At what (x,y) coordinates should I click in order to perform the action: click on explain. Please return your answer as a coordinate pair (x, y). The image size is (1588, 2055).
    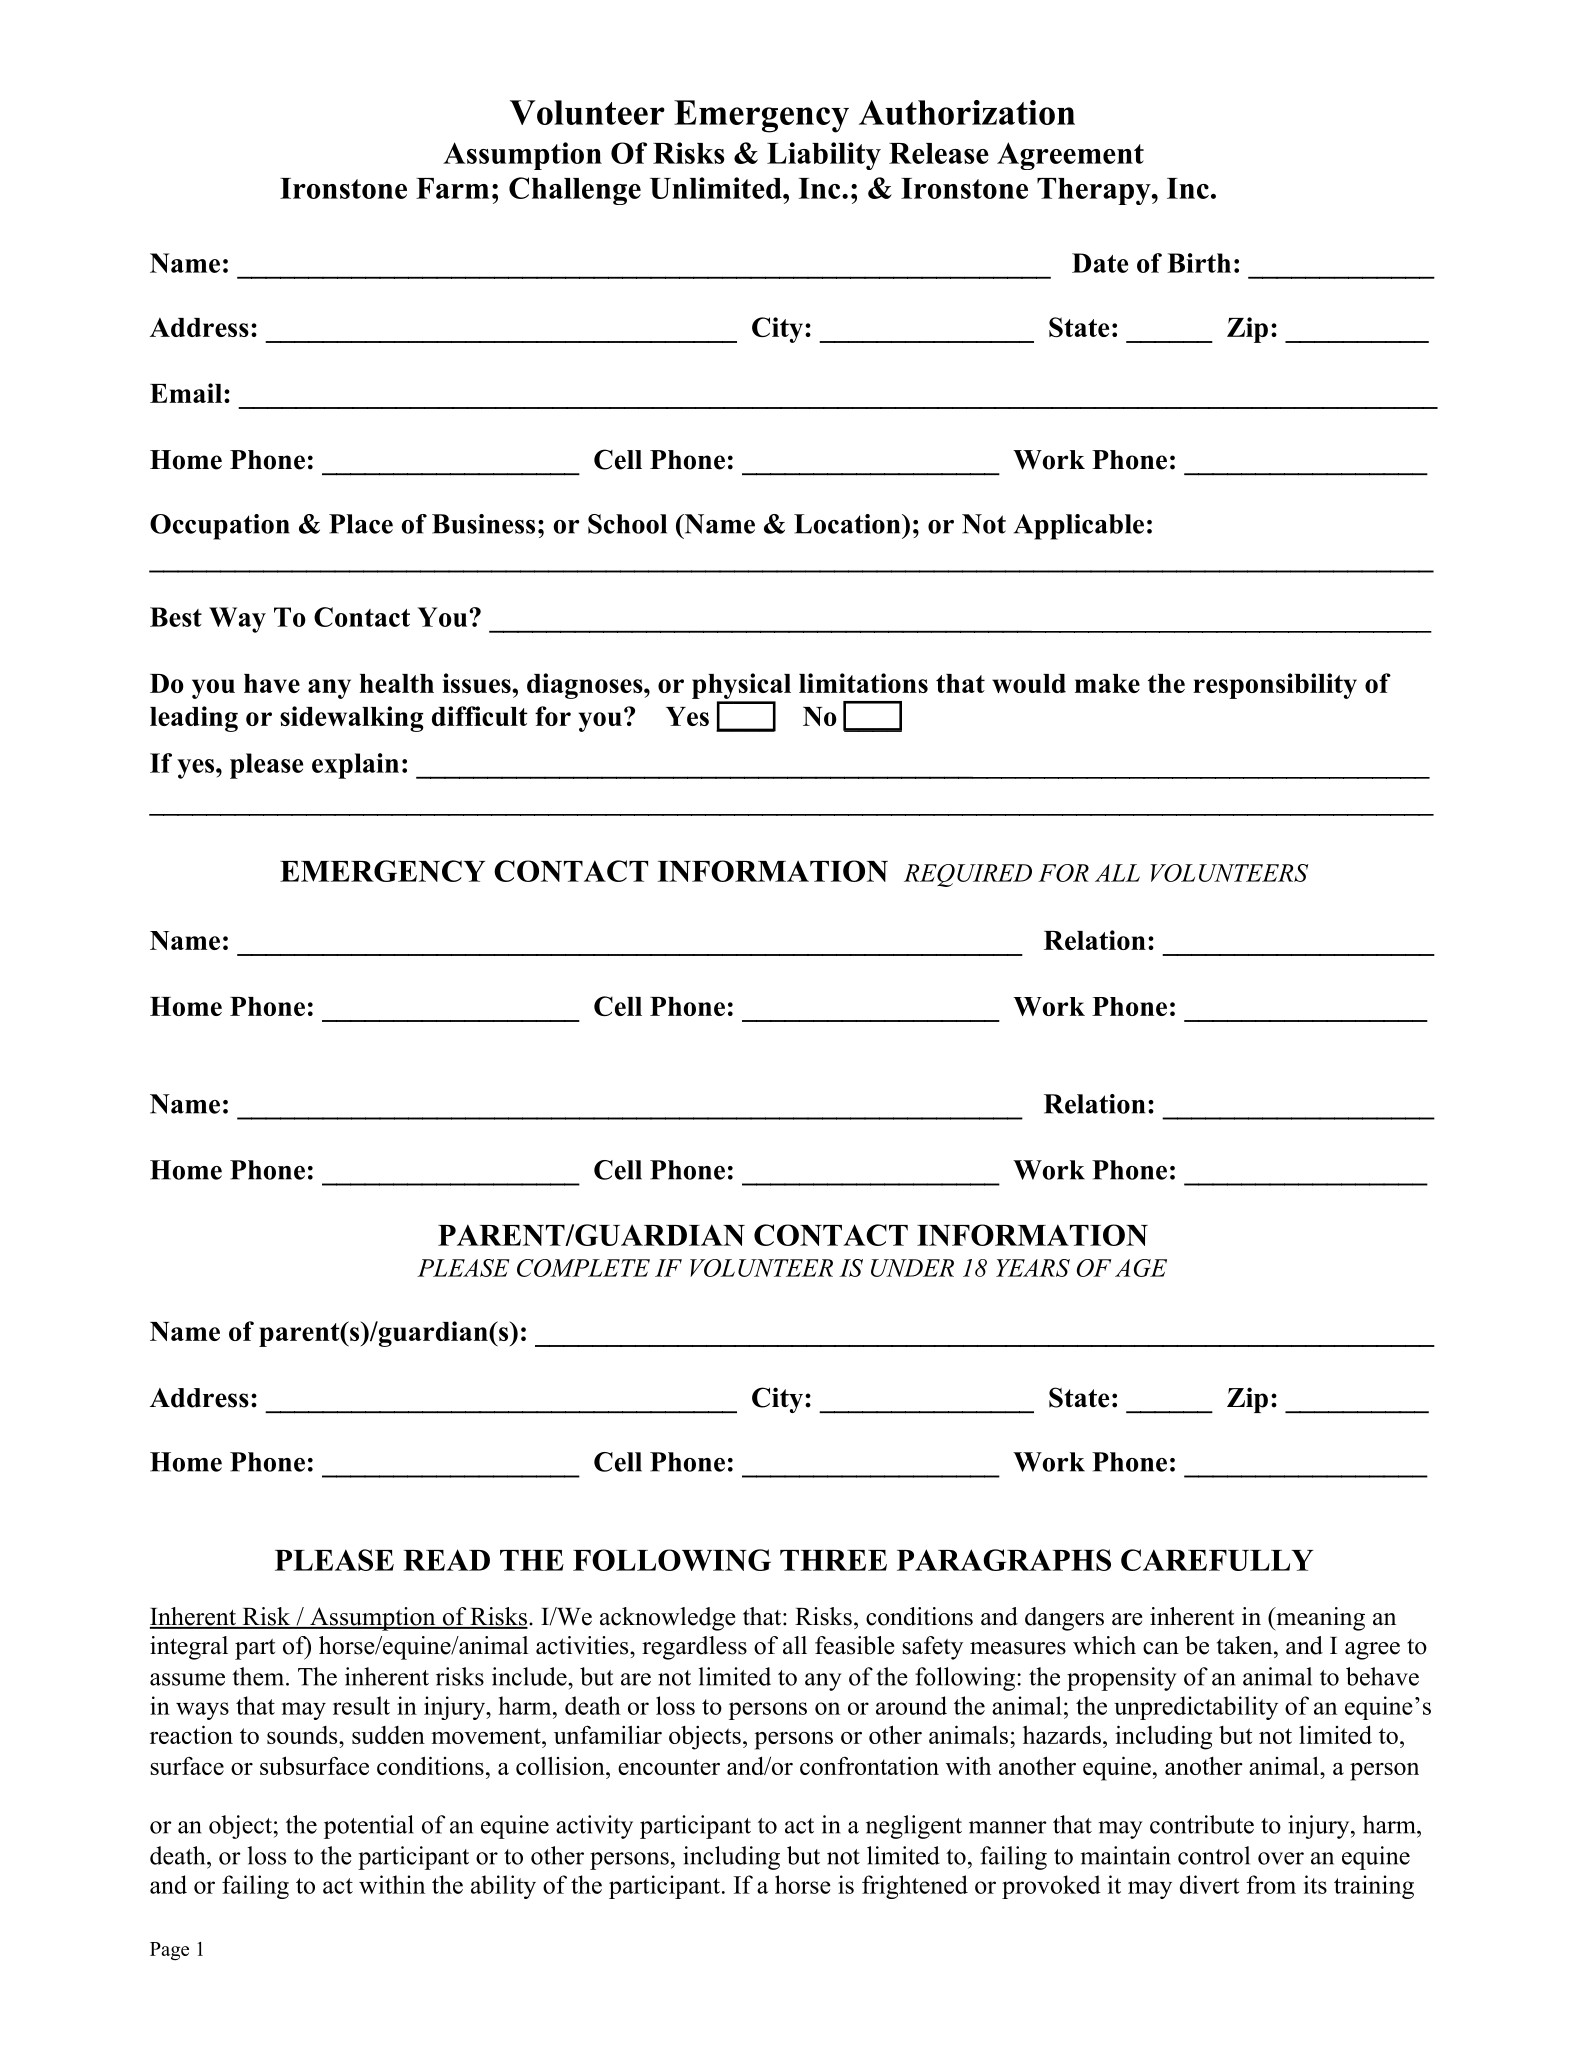
    Looking at the image, I should click on (355, 766).
